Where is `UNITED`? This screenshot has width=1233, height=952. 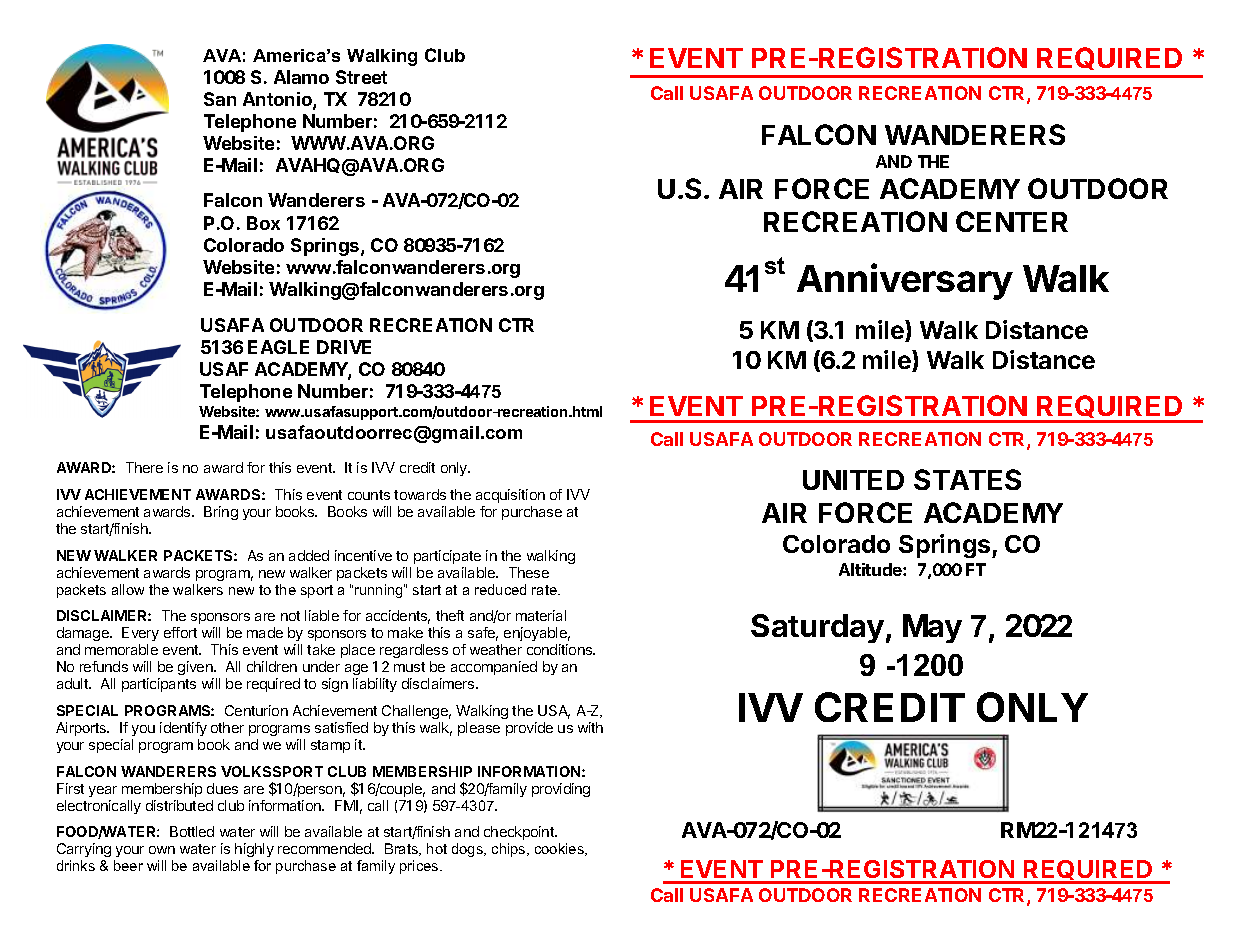 UNITED is located at coordinates (853, 480).
